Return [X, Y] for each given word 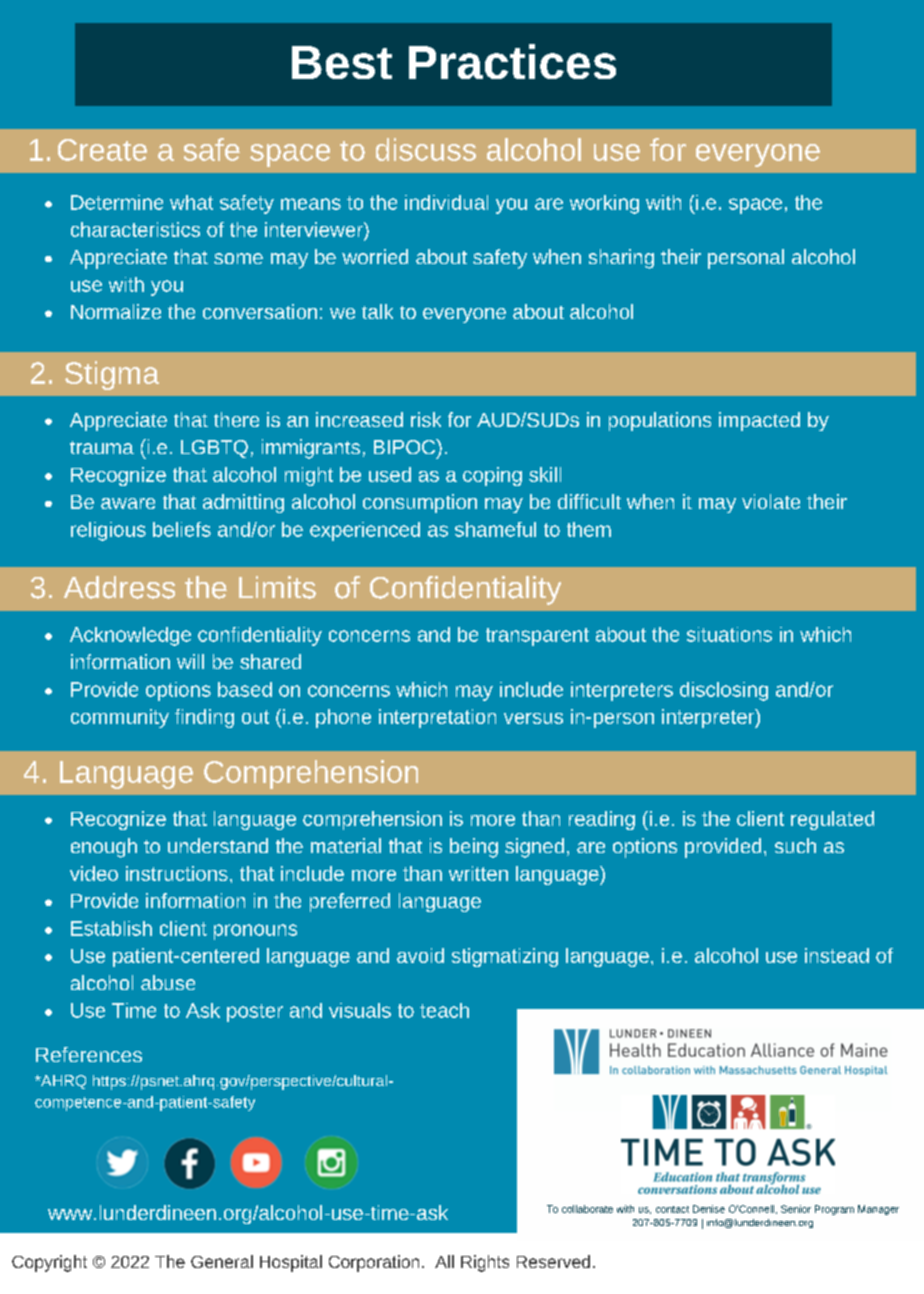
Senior [796, 1209]
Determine [117, 202]
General [222, 1261]
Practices [512, 61]
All [444, 1261]
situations [729, 634]
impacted [759, 421]
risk [426, 419]
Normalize [116, 311]
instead [837, 955]
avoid [420, 955]
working [604, 204]
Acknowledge [130, 636]
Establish [111, 928]
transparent [537, 637]
